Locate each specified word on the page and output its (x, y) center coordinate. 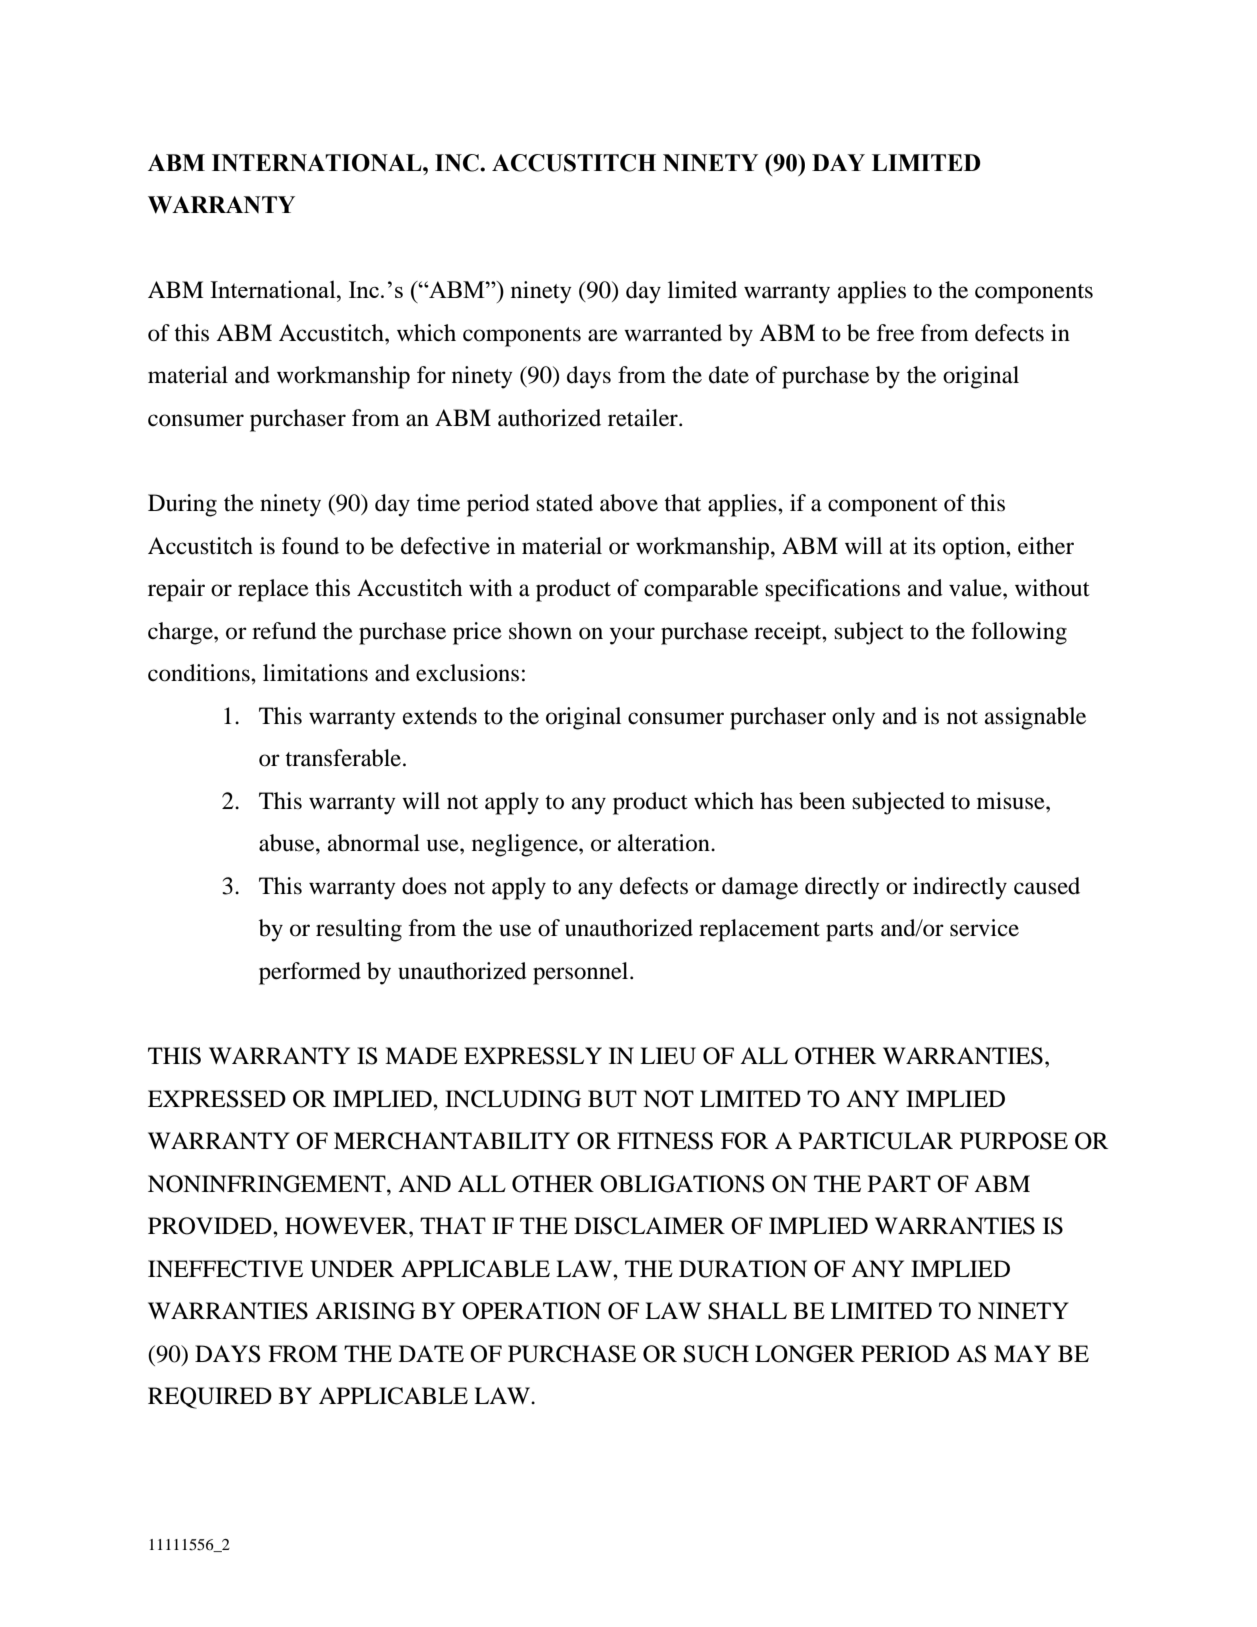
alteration (665, 843)
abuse (288, 843)
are (603, 335)
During (182, 505)
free (895, 333)
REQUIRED (210, 1398)
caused (1047, 886)
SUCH (716, 1354)
